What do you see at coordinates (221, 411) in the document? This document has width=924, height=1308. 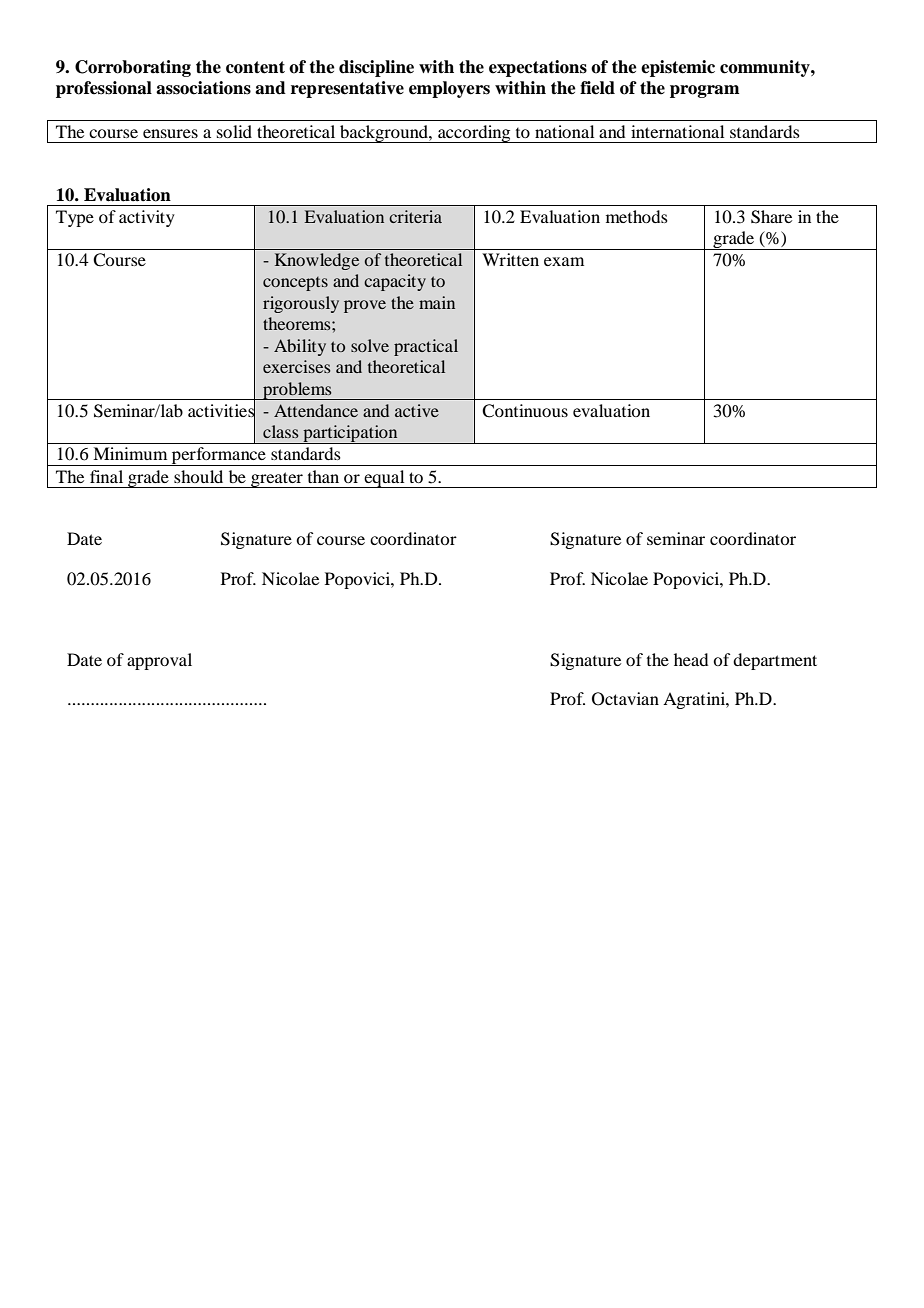 I see `activities` at bounding box center [221, 411].
